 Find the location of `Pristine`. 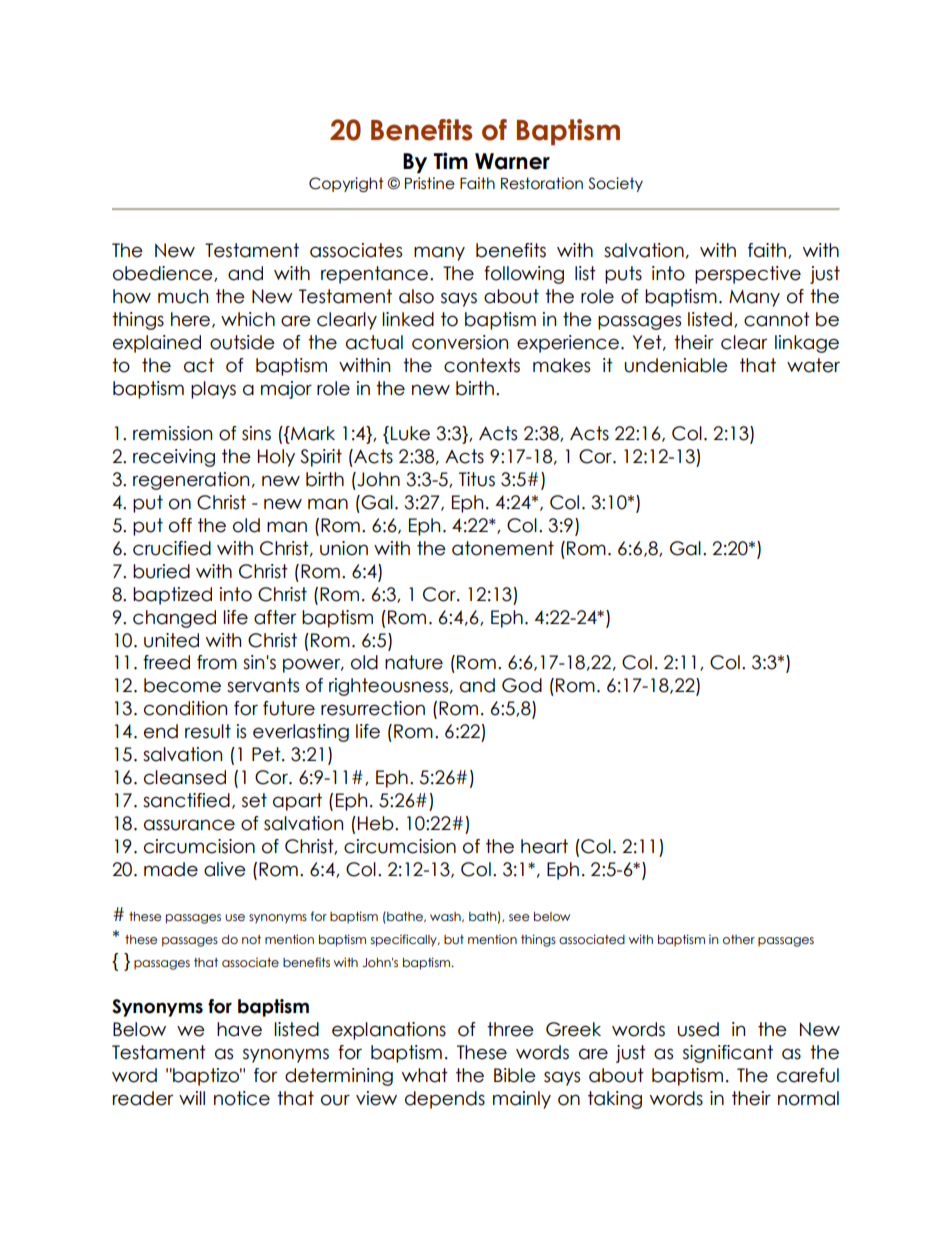

Pristine is located at coordinates (430, 183).
